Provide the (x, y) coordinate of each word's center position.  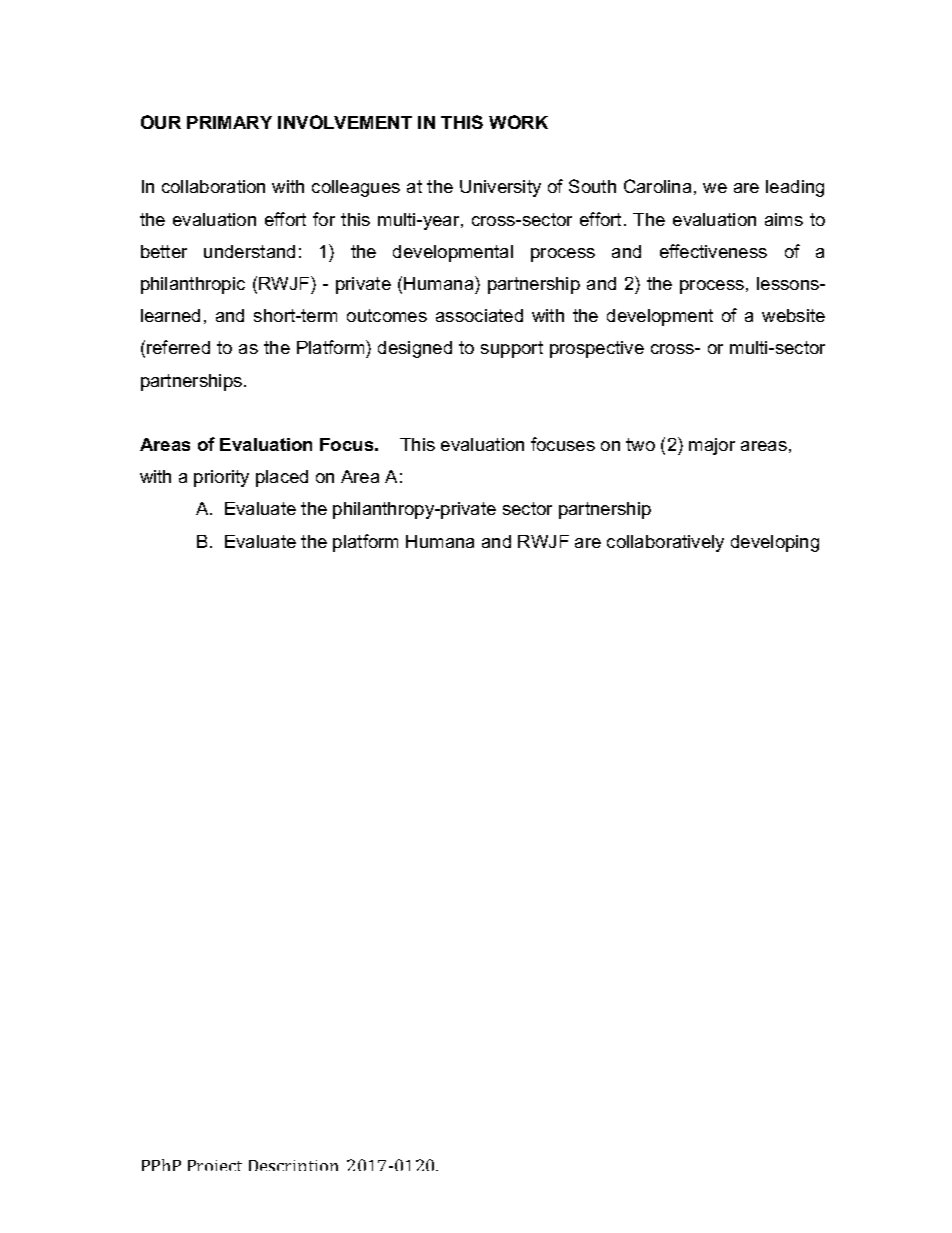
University (500, 188)
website (793, 315)
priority (221, 478)
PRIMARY (229, 122)
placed (282, 478)
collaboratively (665, 543)
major (712, 446)
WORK (518, 122)
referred (178, 347)
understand (249, 251)
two (640, 444)
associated (479, 315)
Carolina (657, 186)
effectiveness (713, 251)
